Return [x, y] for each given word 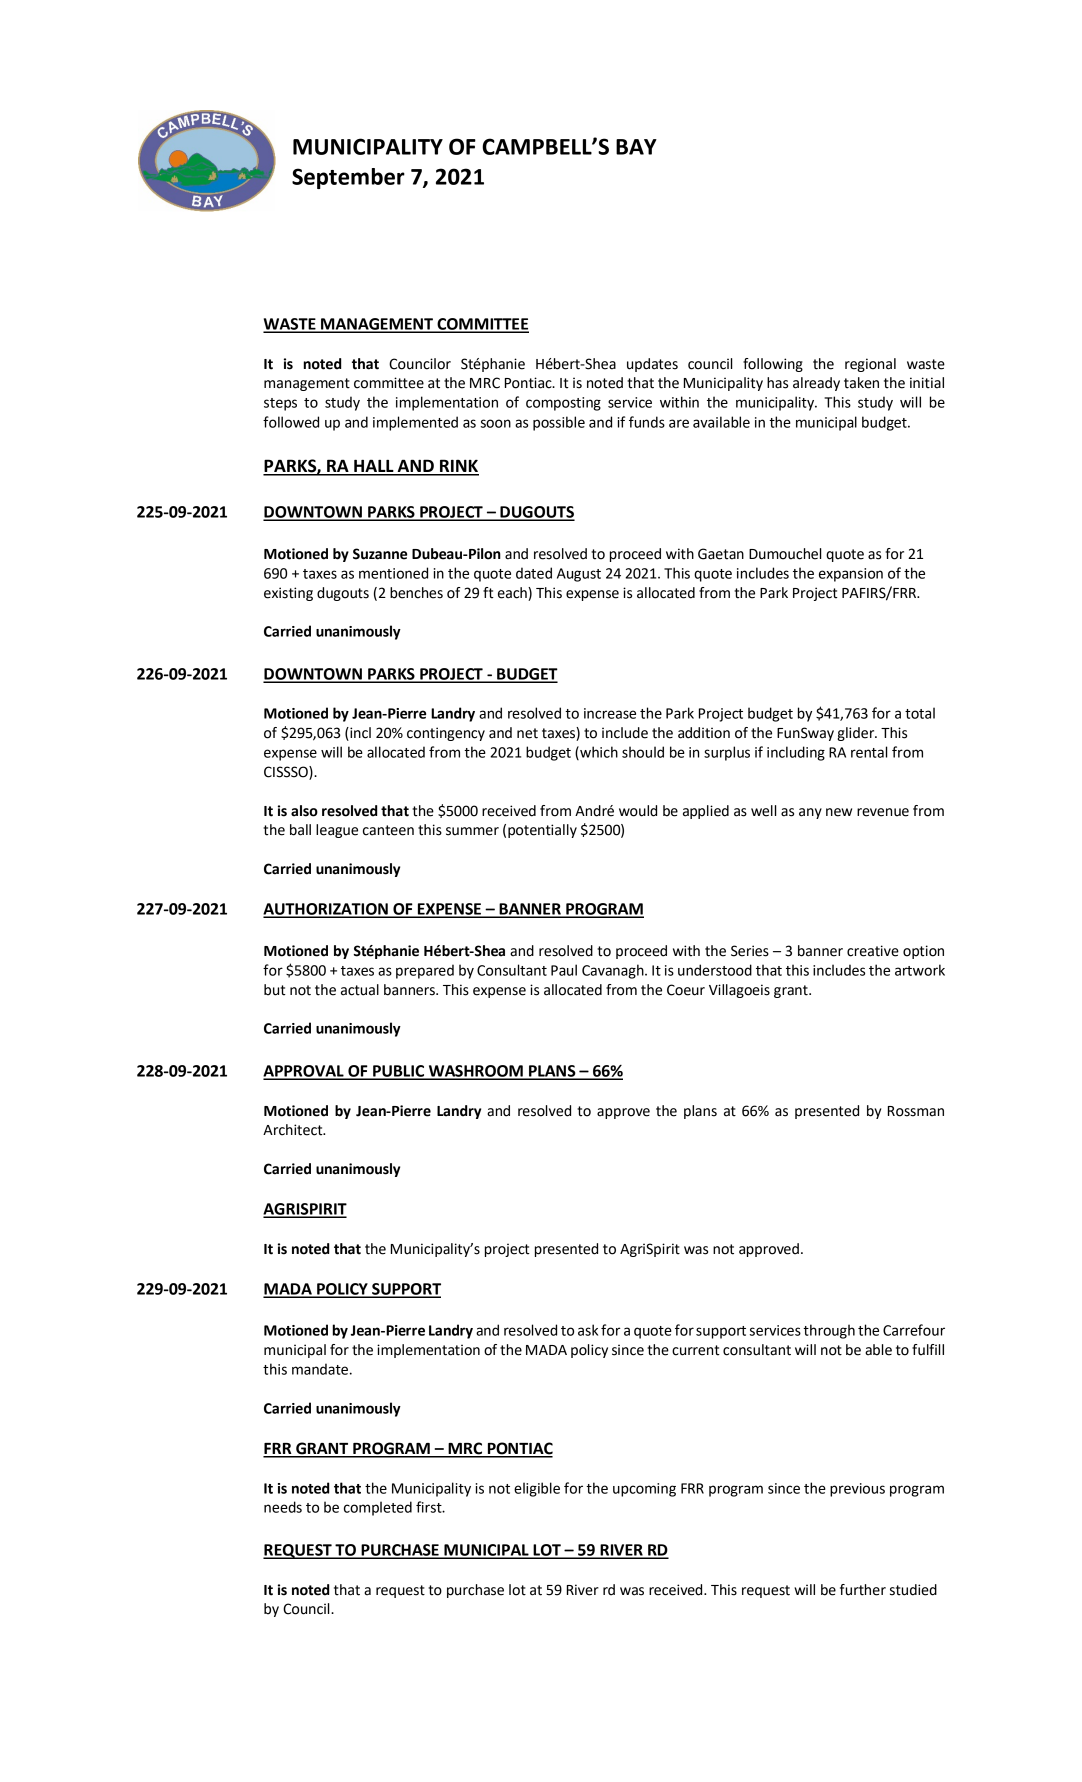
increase [610, 713]
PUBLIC [399, 1072]
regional [870, 365]
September [348, 178]
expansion [851, 575]
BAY [636, 147]
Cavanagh [614, 971]
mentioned [393, 573]
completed [378, 1508]
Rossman [916, 1111]
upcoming [644, 1490]
